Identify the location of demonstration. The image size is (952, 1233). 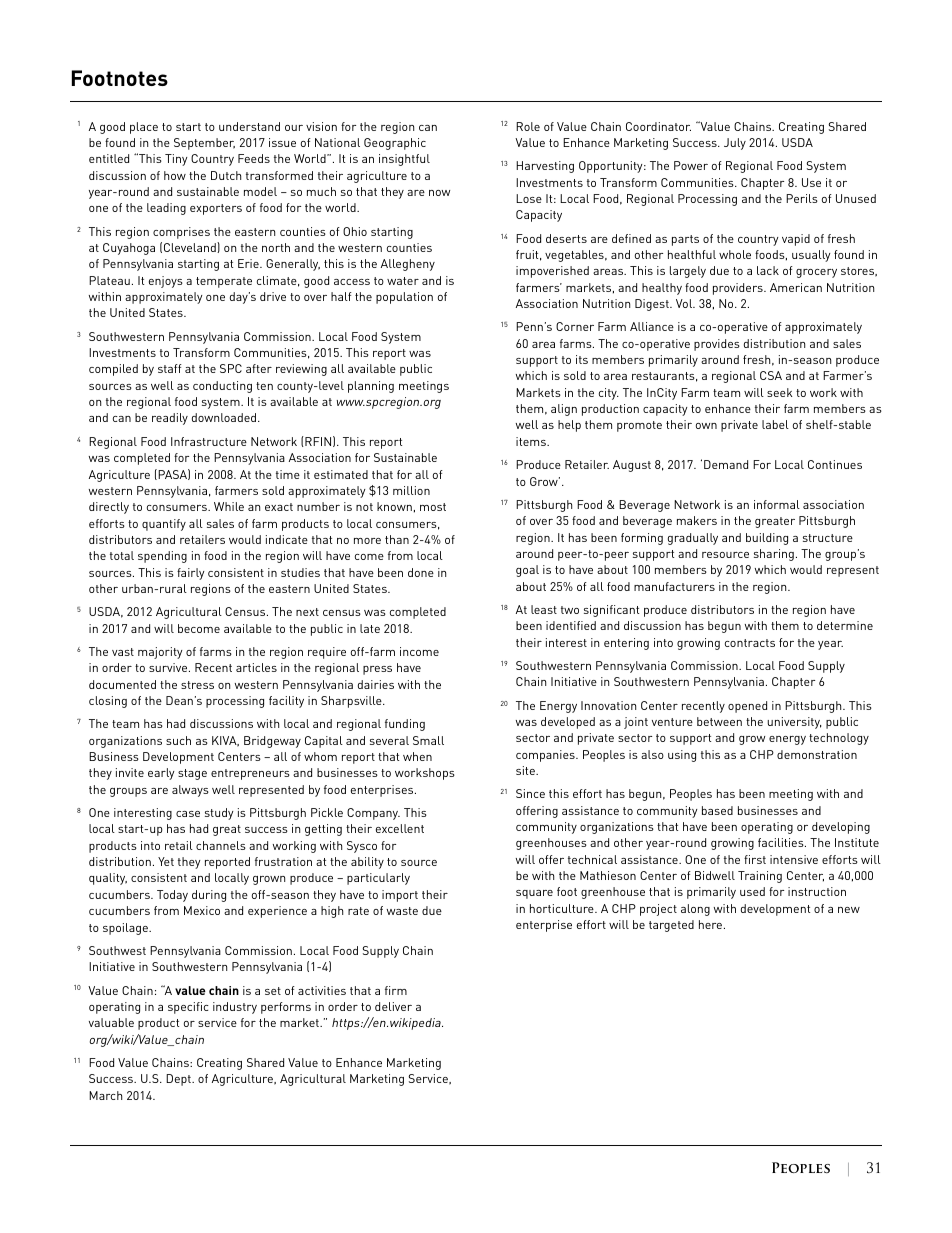
(817, 754).
